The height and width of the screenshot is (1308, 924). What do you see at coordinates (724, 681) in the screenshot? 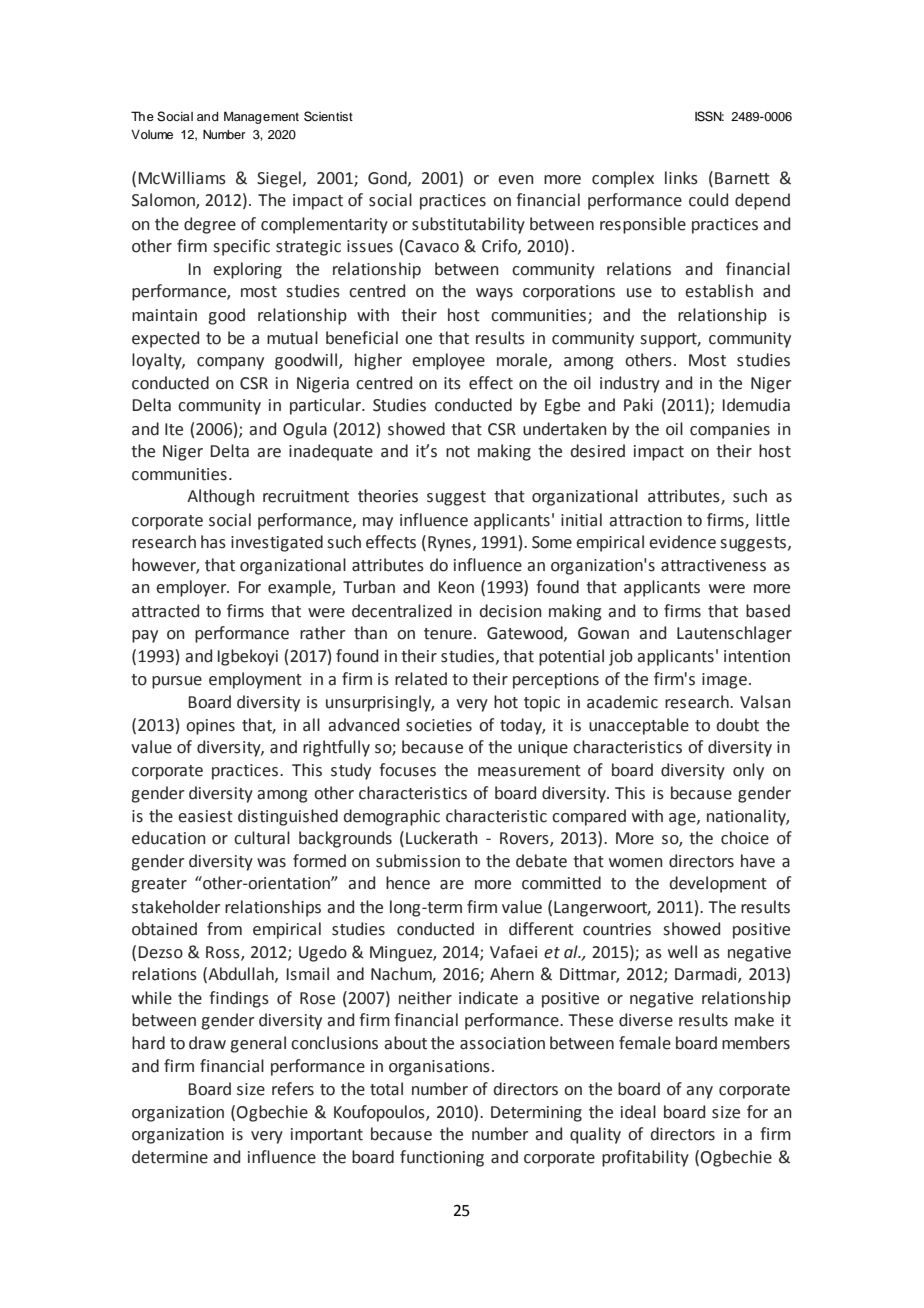
I see `image` at bounding box center [724, 681].
